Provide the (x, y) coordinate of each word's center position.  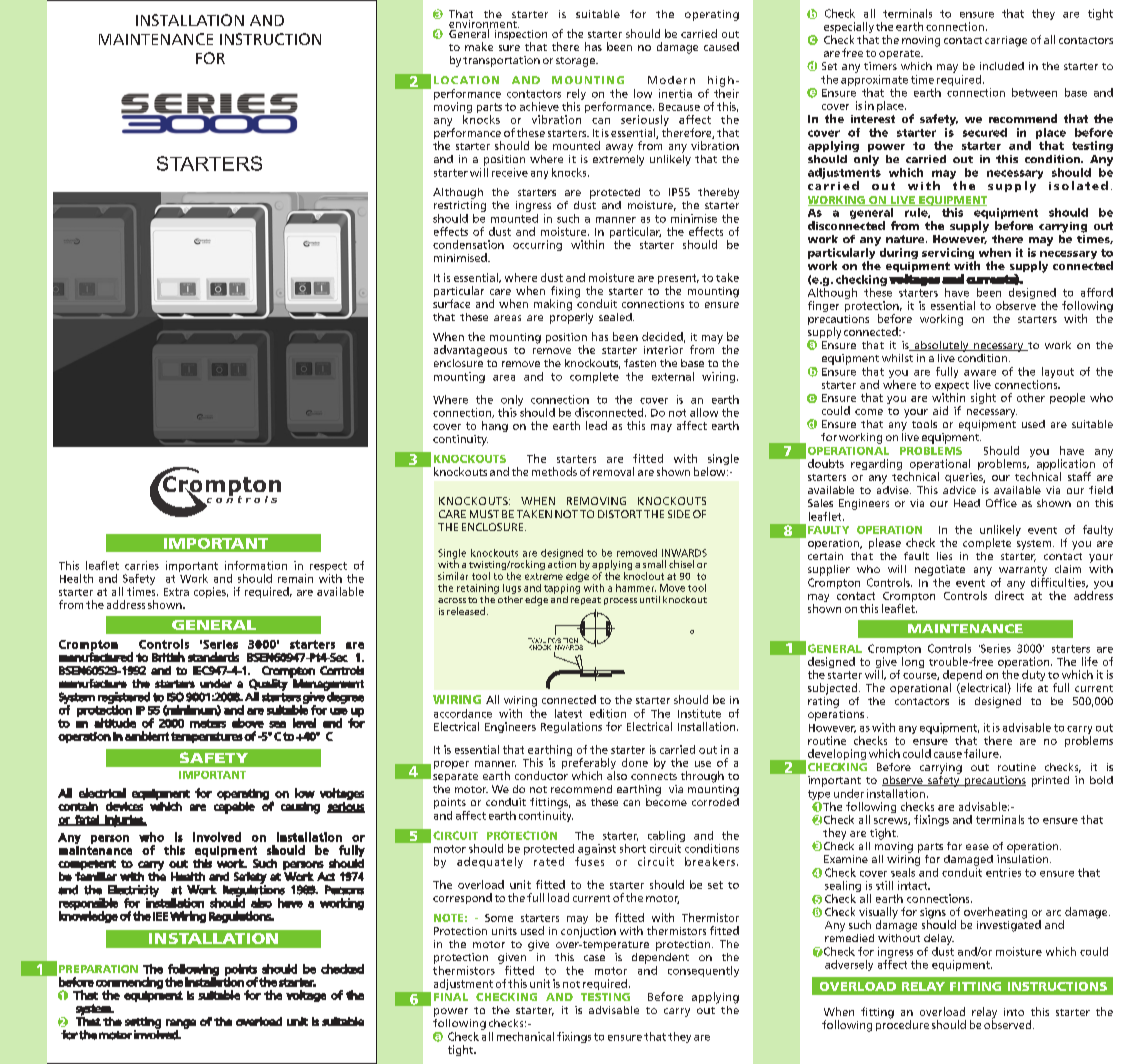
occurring (537, 245)
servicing (949, 255)
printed (1050, 781)
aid (940, 410)
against (596, 851)
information (256, 565)
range (181, 1025)
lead (596, 425)
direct (1009, 595)
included (1002, 66)
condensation (468, 244)
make (479, 46)
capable (234, 808)
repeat (586, 601)
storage (576, 62)
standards (213, 657)
